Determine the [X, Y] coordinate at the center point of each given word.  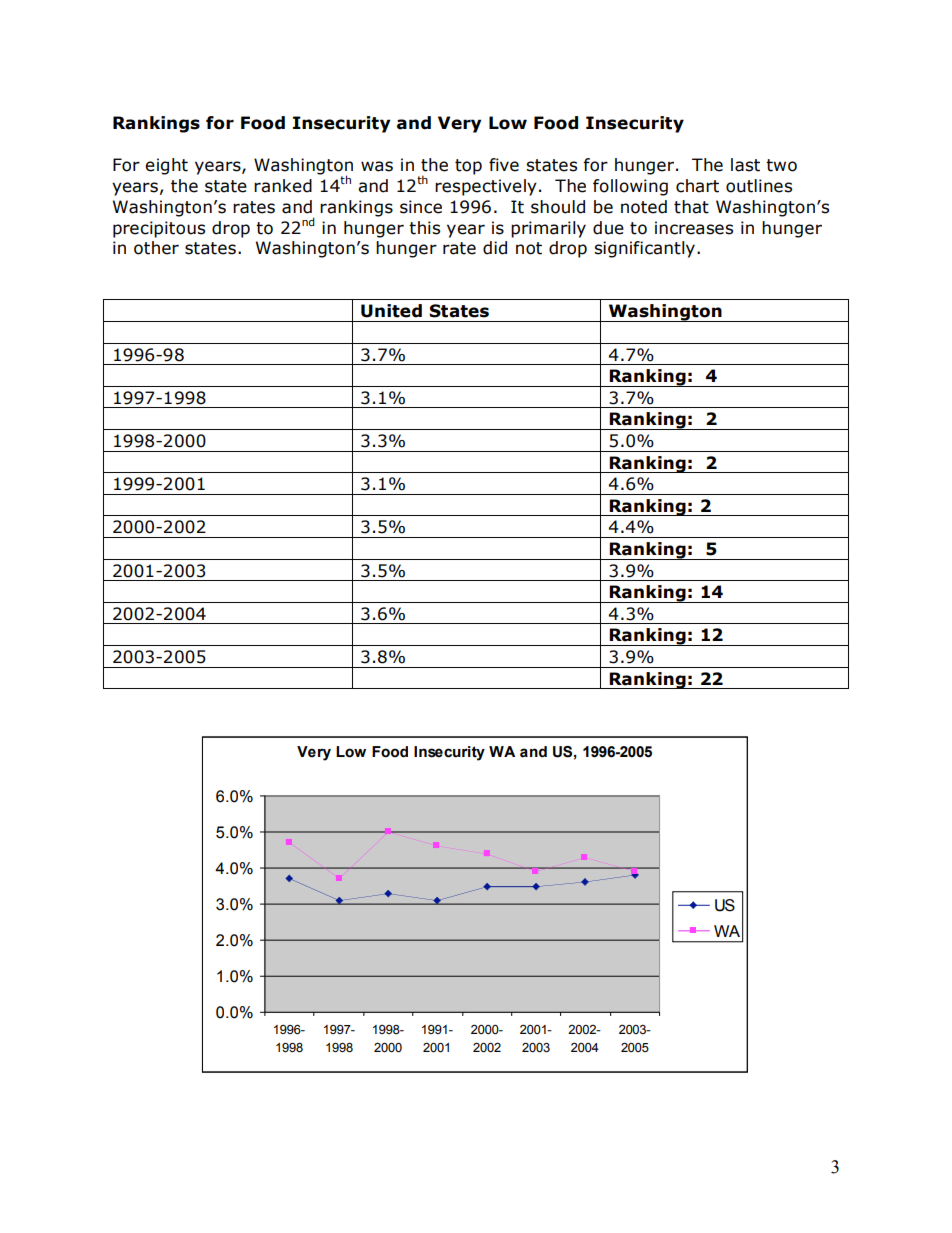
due [608, 228]
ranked [283, 186]
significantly [644, 249]
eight [166, 166]
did [495, 248]
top [468, 167]
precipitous [159, 229]
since [421, 207]
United [391, 311]
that [691, 207]
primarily [548, 229]
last [745, 165]
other [156, 248]
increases [694, 228]
